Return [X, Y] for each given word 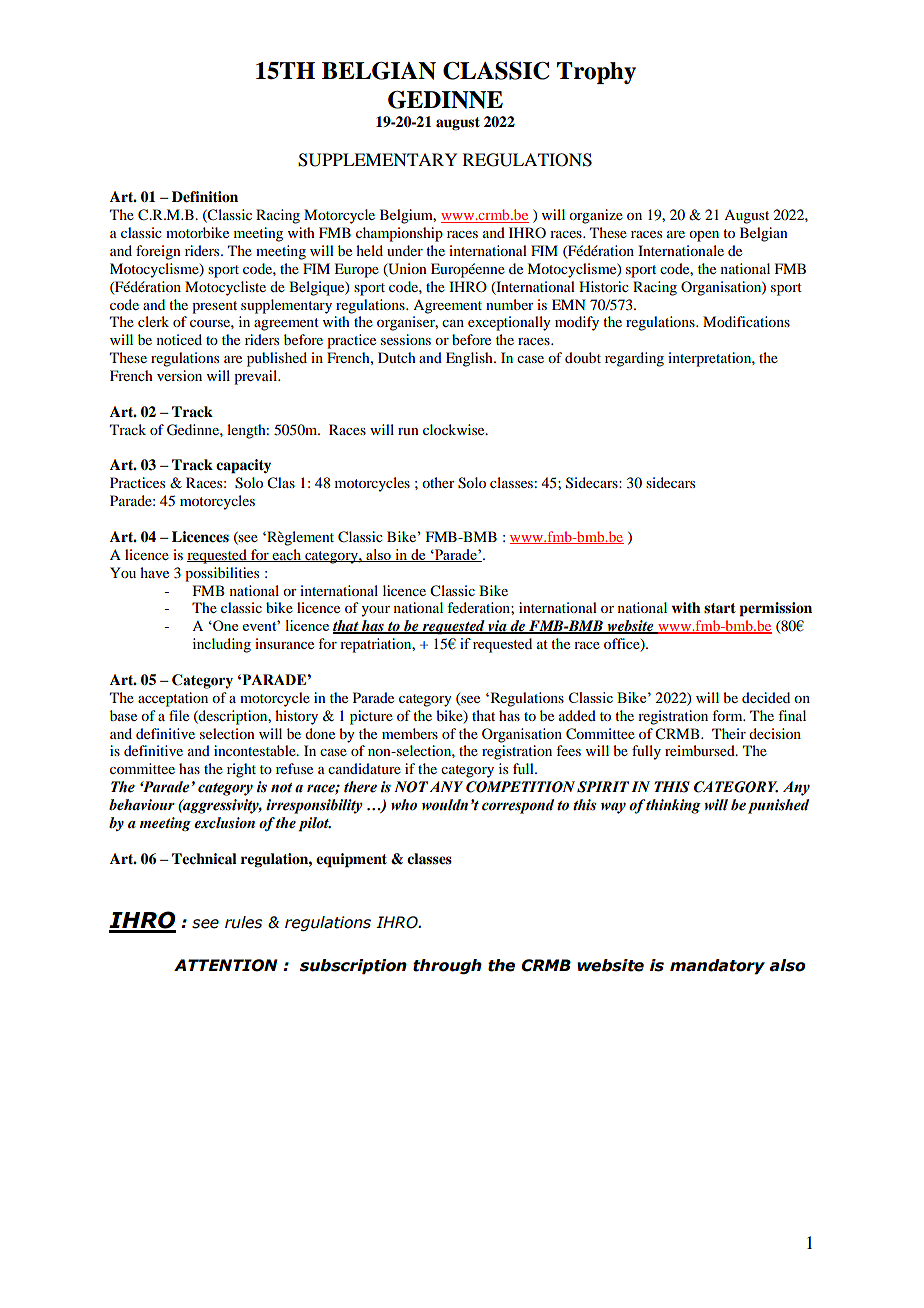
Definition [205, 197]
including [222, 645]
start [720, 608]
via [497, 627]
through [447, 966]
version [179, 375]
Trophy [596, 73]
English [470, 359]
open [704, 236]
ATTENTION [226, 965]
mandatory [717, 966]
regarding [634, 359]
